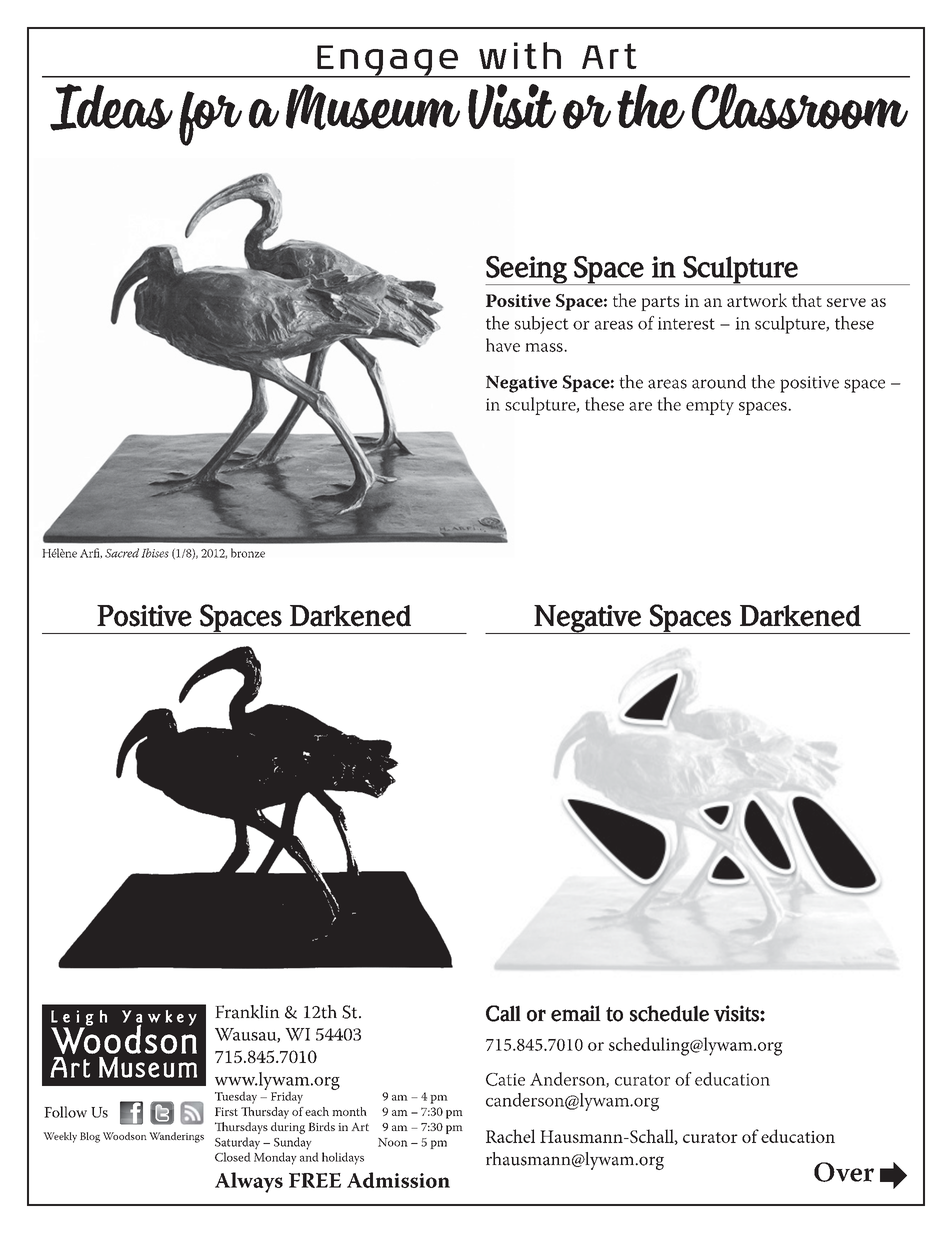  Describe the element at coordinates (503, 345) in the screenshot. I see `have` at that location.
